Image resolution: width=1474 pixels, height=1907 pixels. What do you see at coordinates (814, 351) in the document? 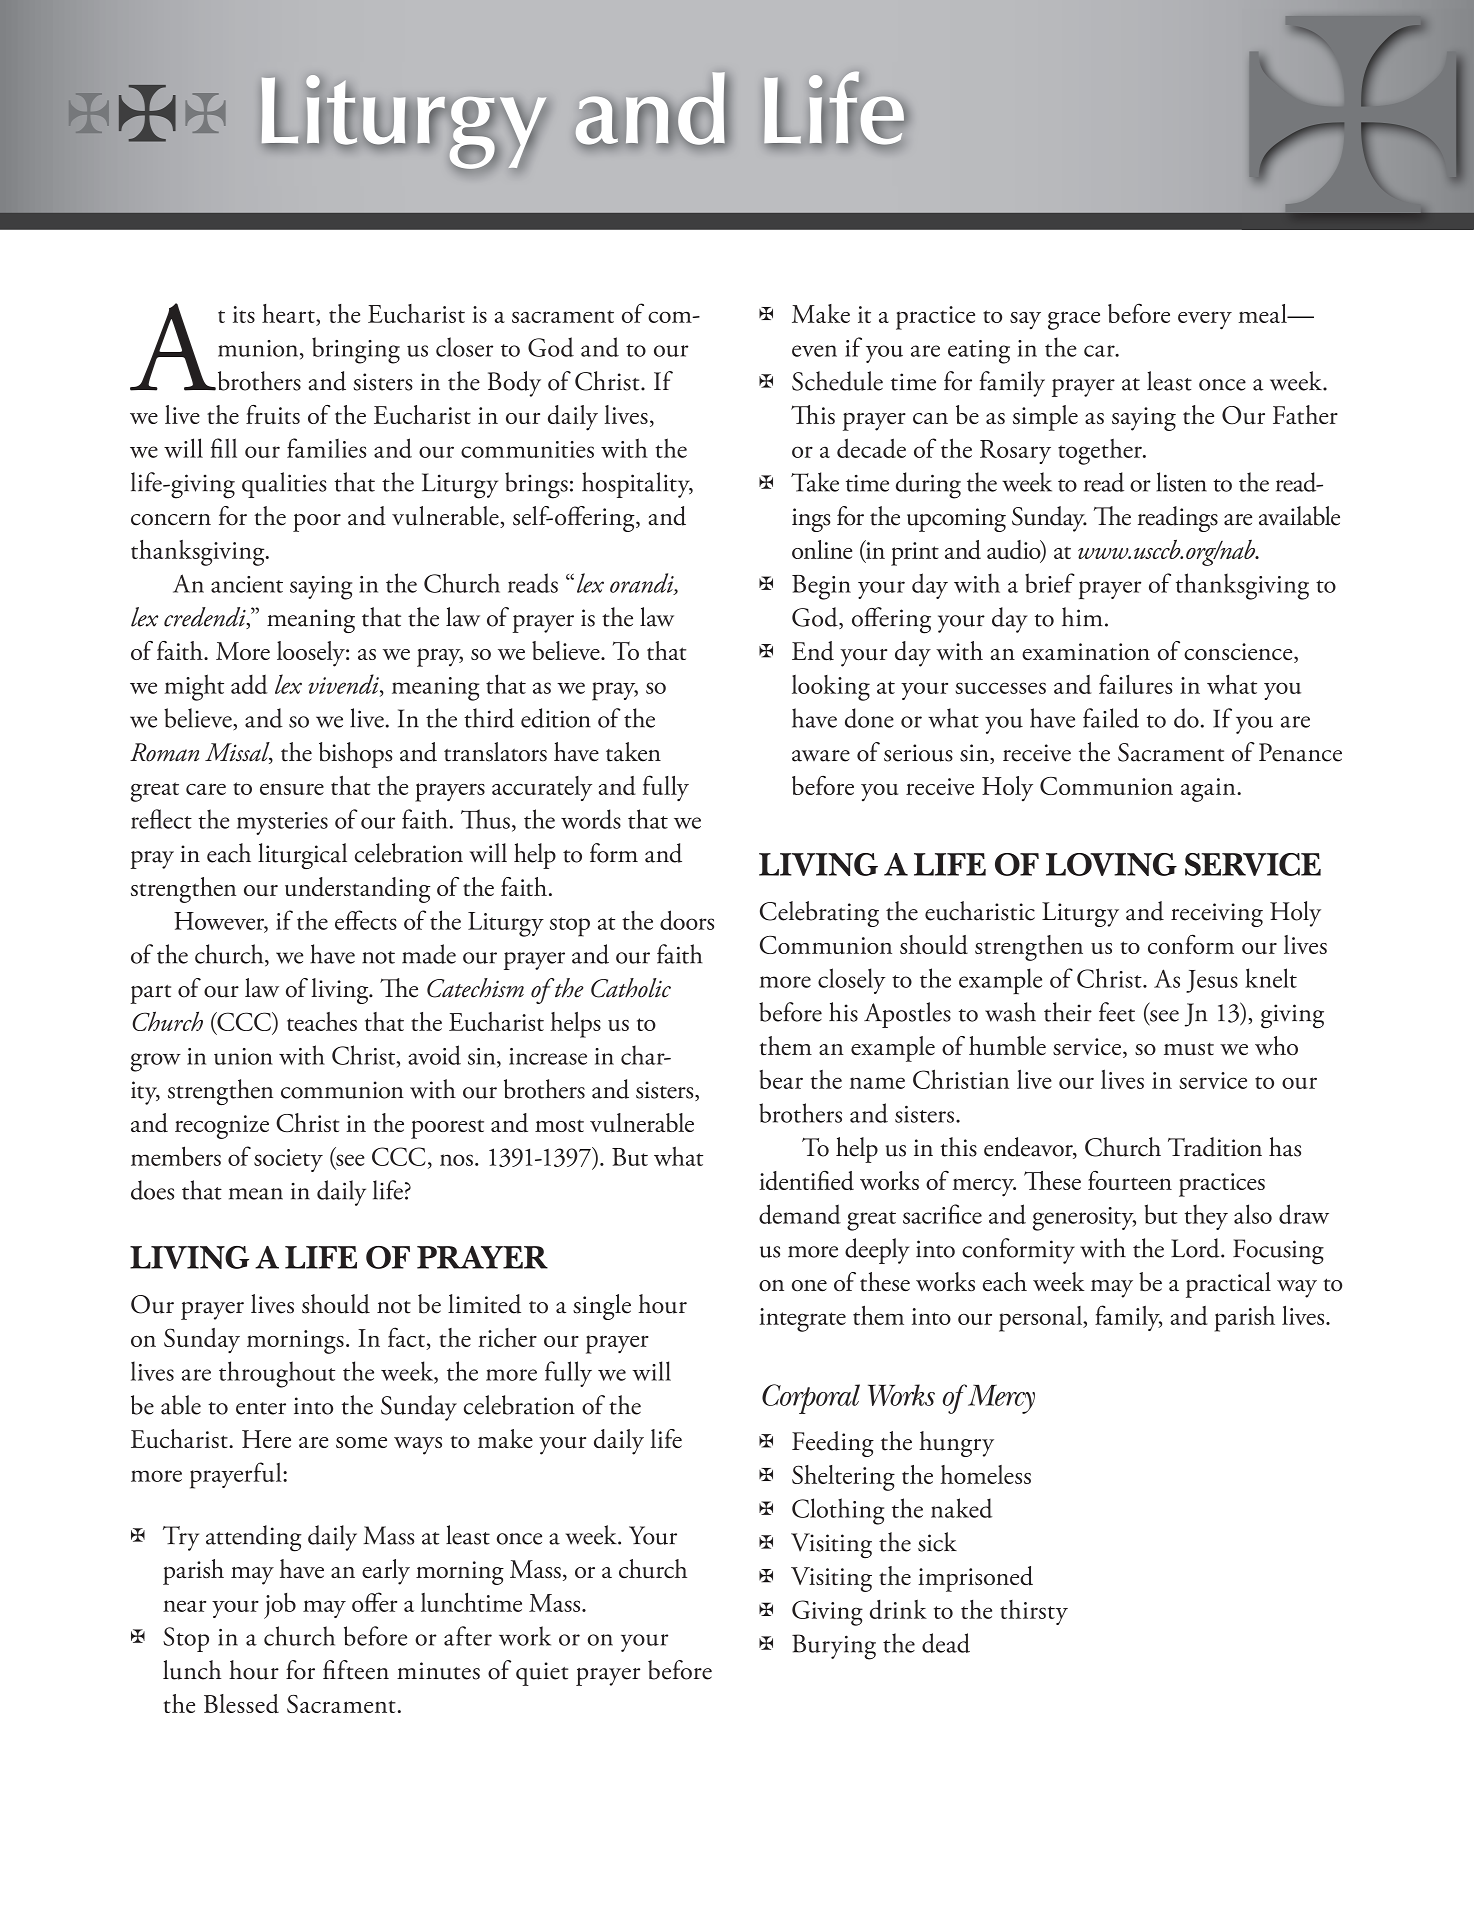
I see `even` at bounding box center [814, 351].
